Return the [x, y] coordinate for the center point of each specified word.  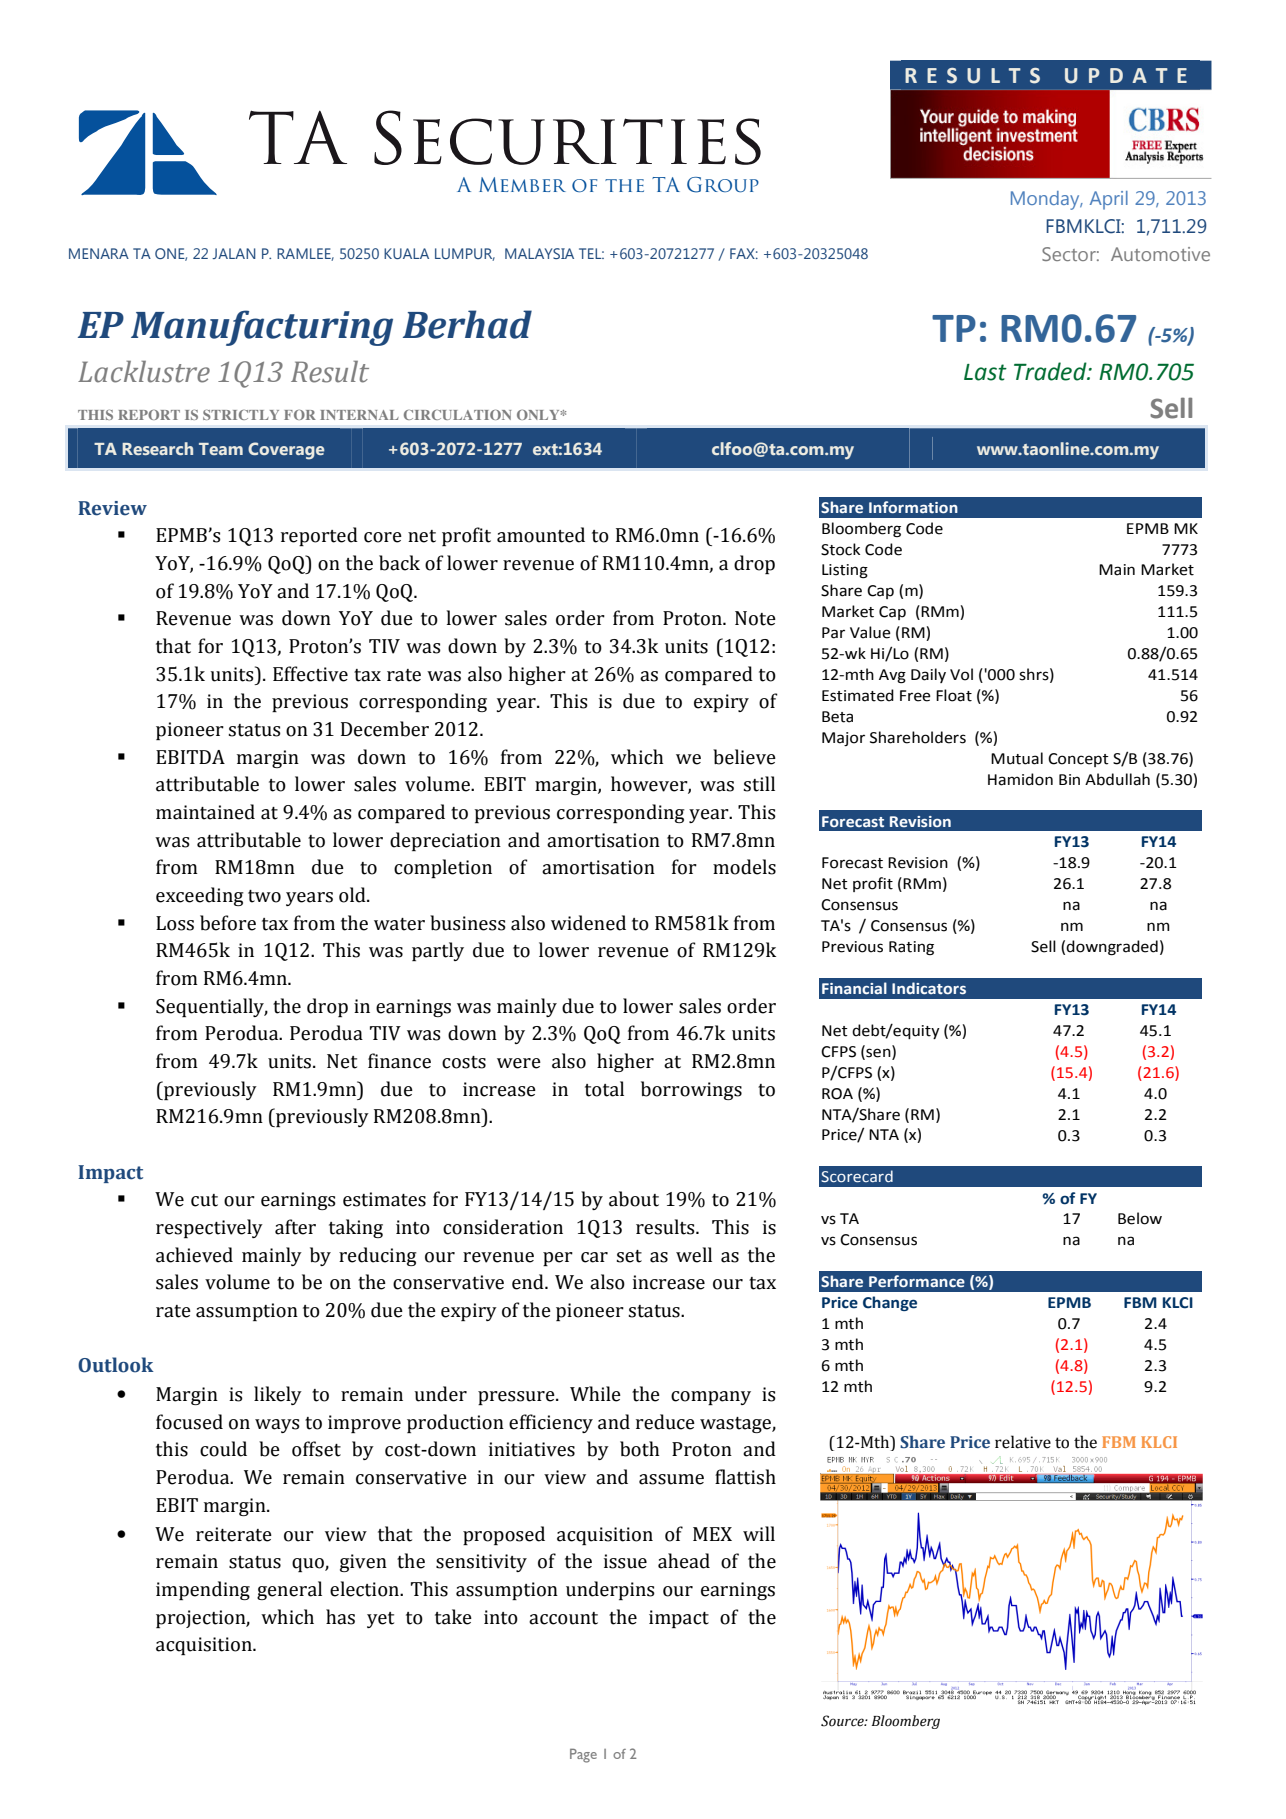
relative [1023, 1442]
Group [723, 185]
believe [744, 757]
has [340, 1617]
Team [221, 449]
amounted [541, 535]
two [264, 896]
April [1109, 200]
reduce [665, 1422]
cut [204, 1200]
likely [278, 1395]
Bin [1069, 779]
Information [913, 507]
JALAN [234, 253]
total [604, 1089]
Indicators [929, 988]
